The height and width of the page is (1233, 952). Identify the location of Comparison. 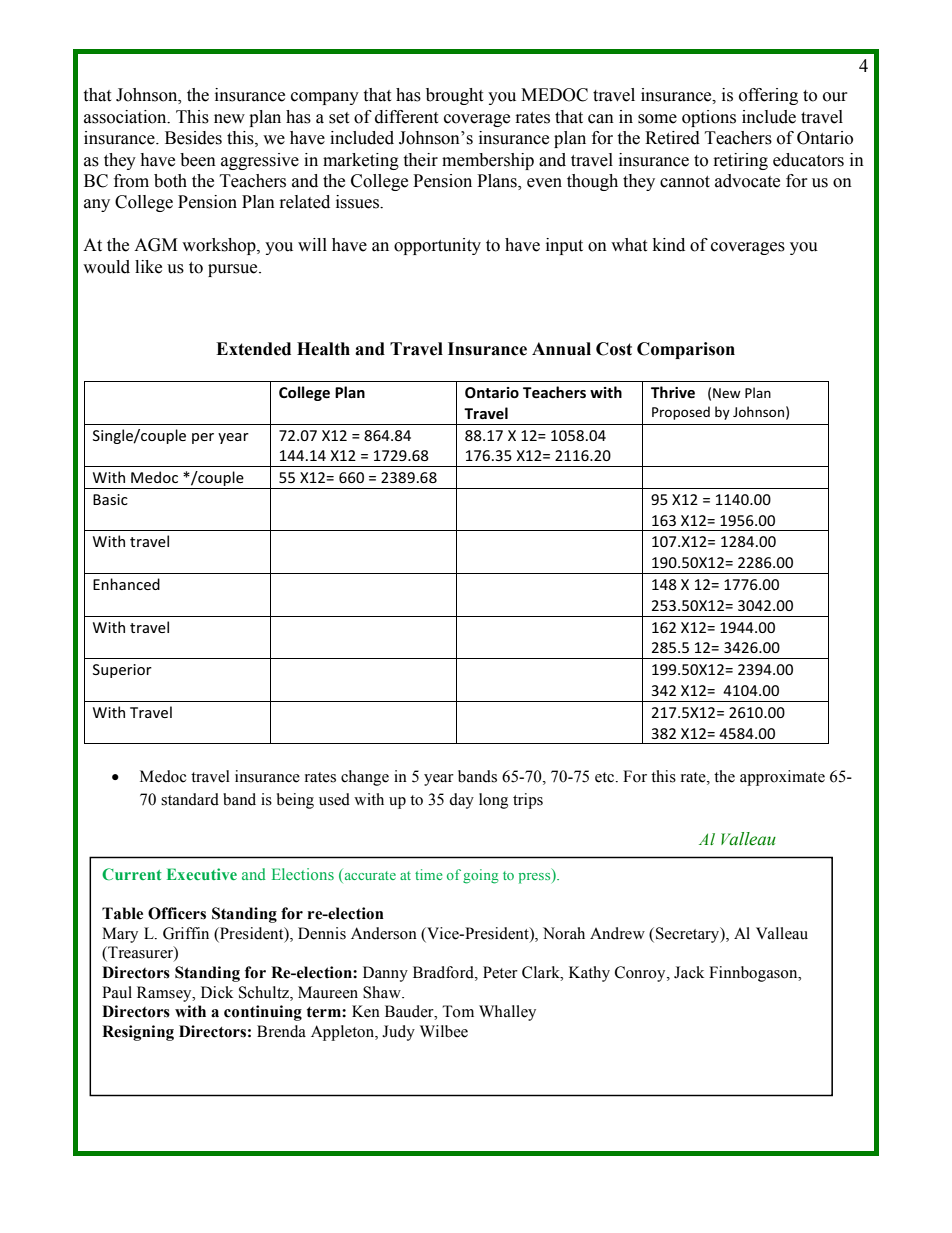
(686, 350).
